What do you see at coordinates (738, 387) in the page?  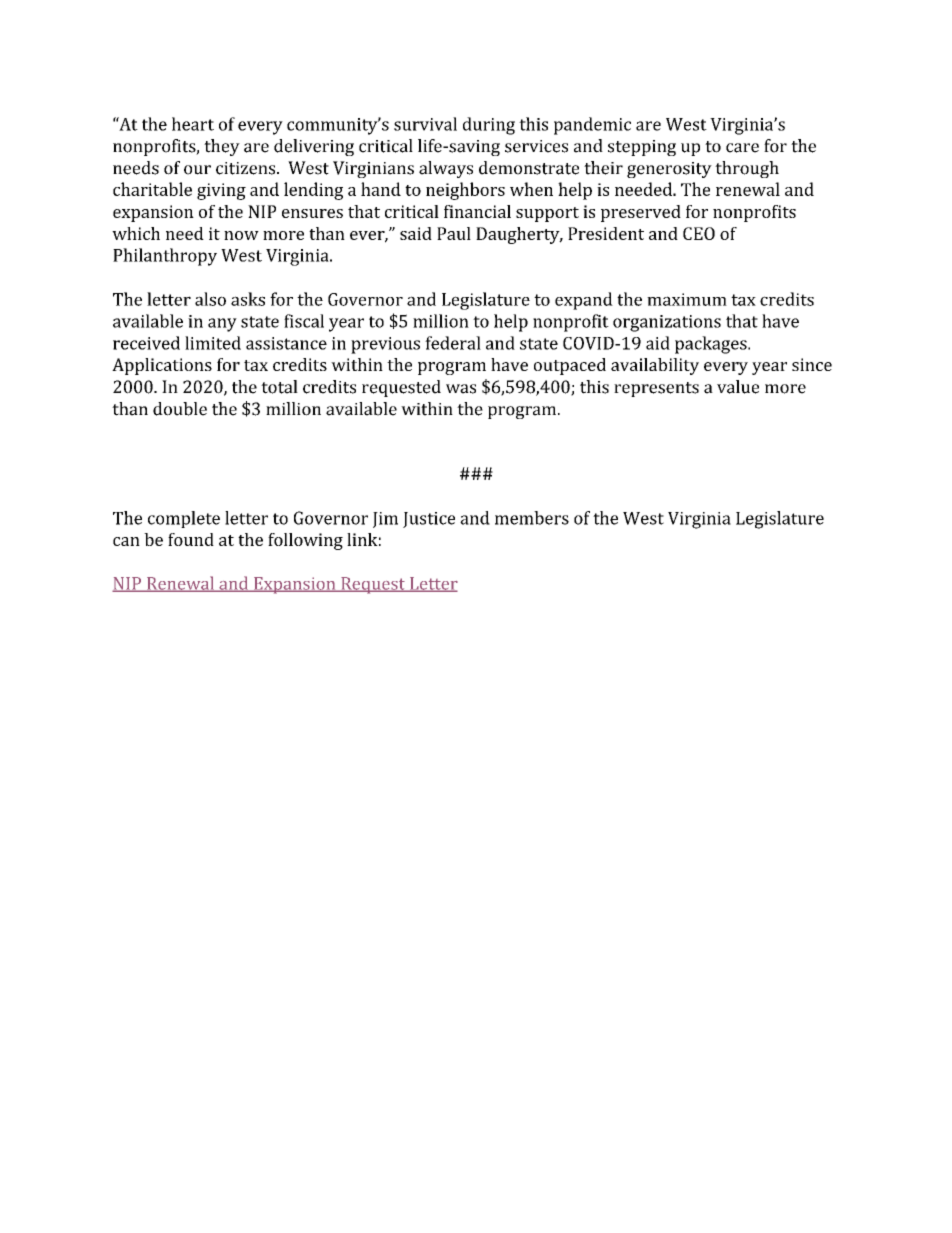 I see `value` at bounding box center [738, 387].
